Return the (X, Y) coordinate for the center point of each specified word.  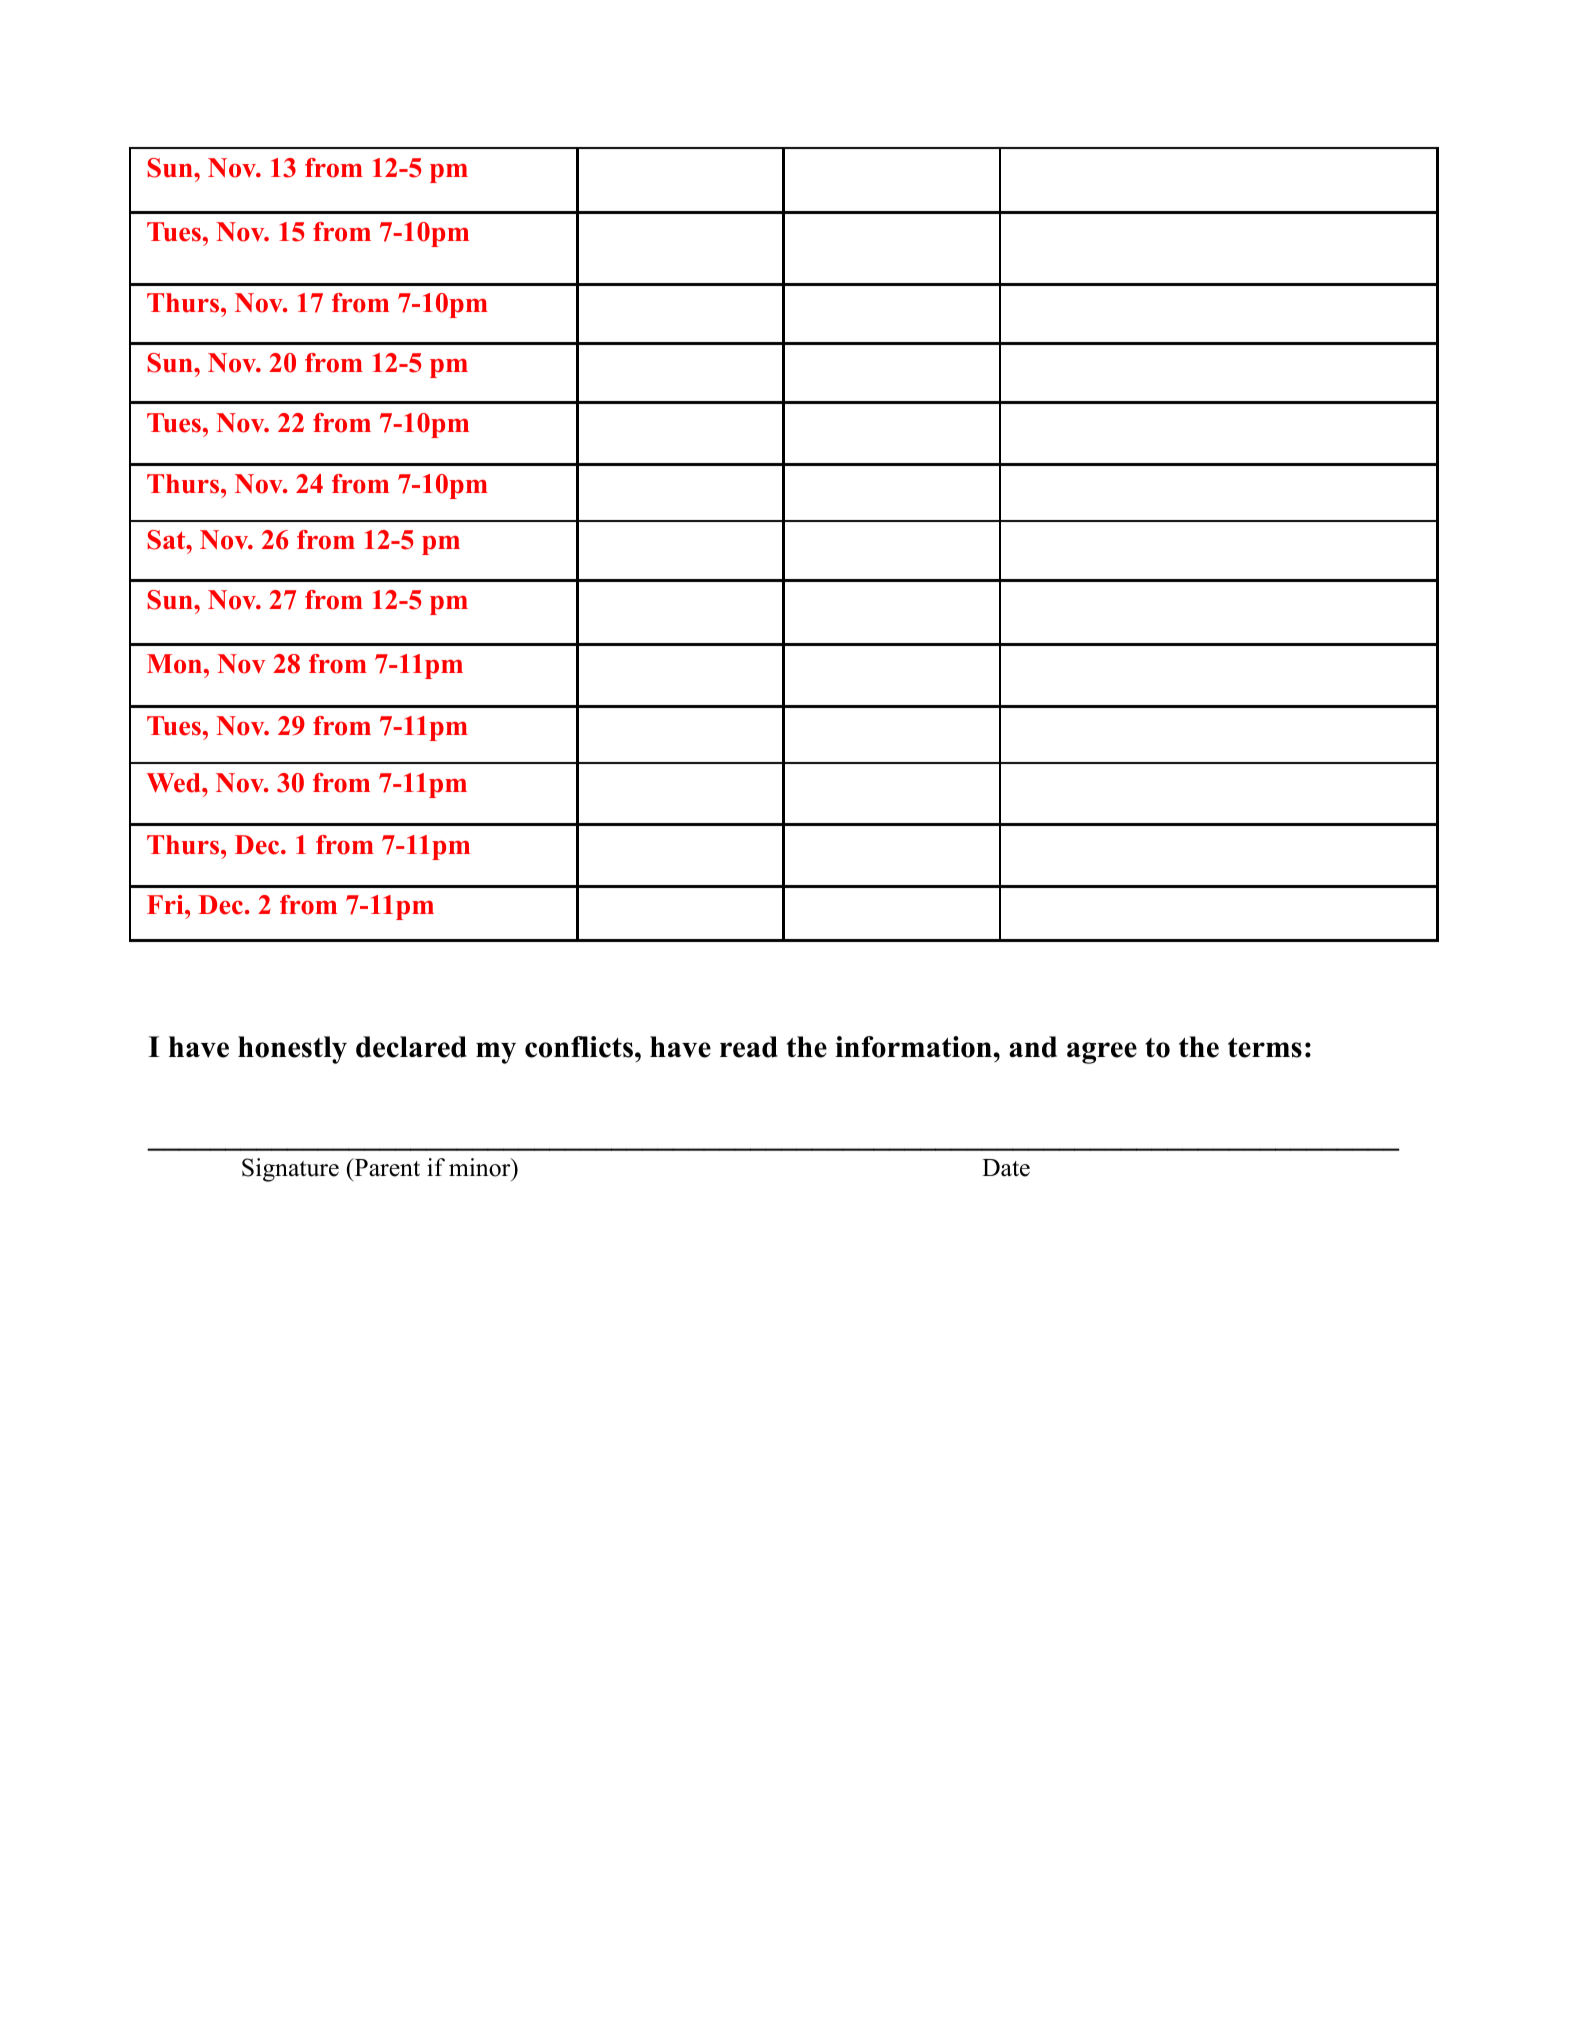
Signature (290, 1170)
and (1033, 1047)
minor (481, 1167)
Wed (174, 783)
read (749, 1047)
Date (1006, 1168)
